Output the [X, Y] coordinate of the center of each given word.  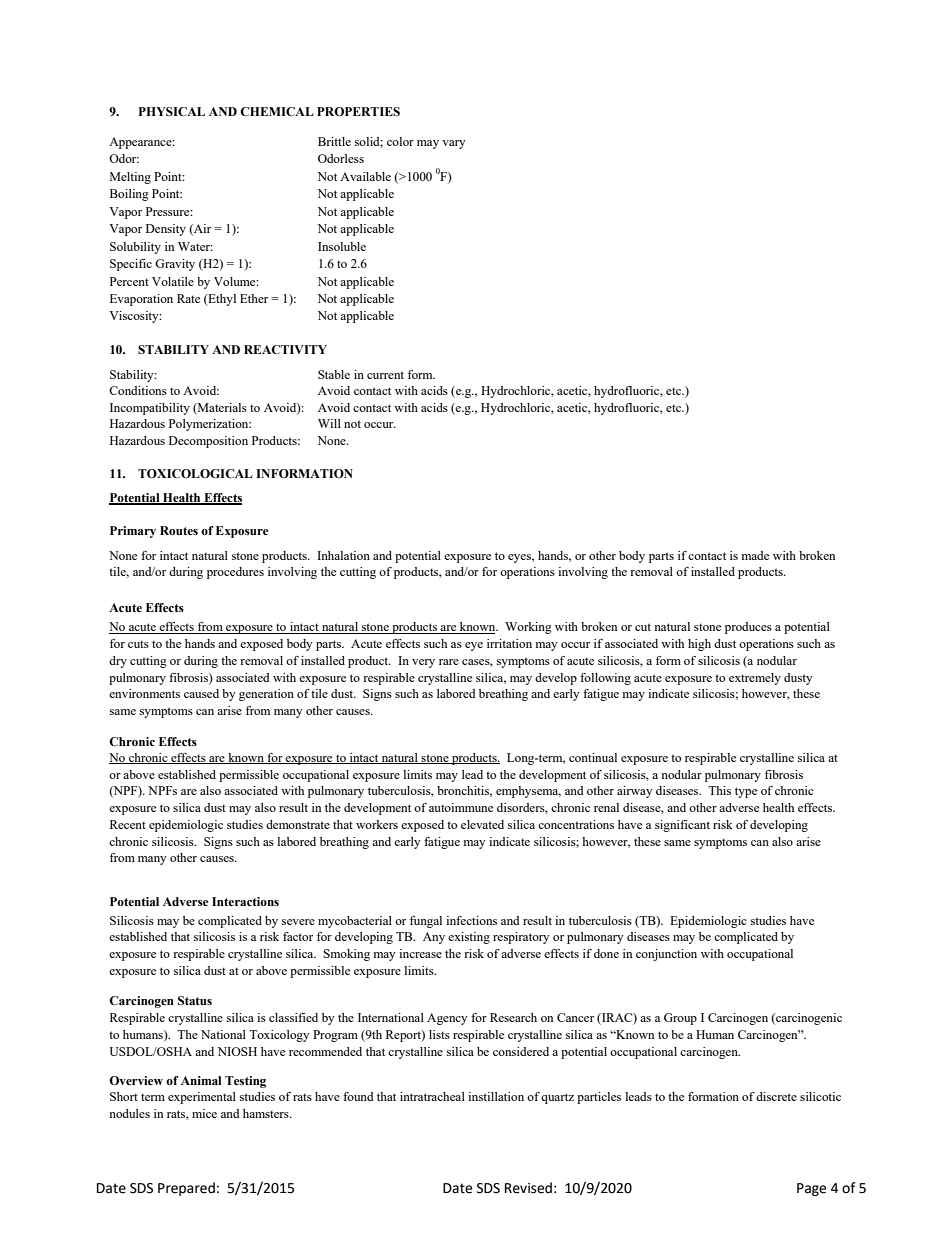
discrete [776, 1096]
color [400, 141]
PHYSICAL [172, 112]
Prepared [186, 1189]
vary [454, 144]
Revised [528, 1188]
